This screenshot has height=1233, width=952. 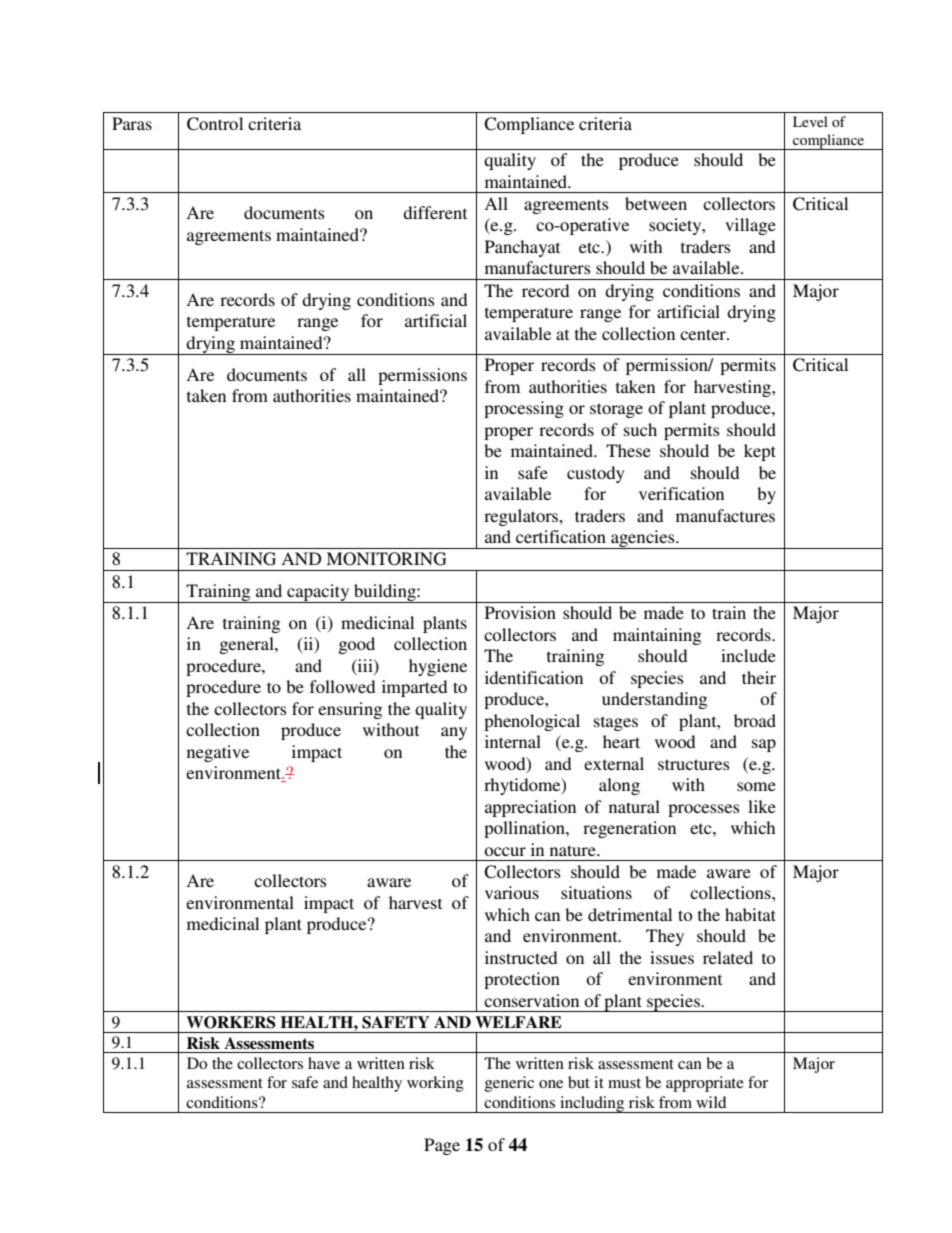 I want to click on Control, so click(x=215, y=124).
